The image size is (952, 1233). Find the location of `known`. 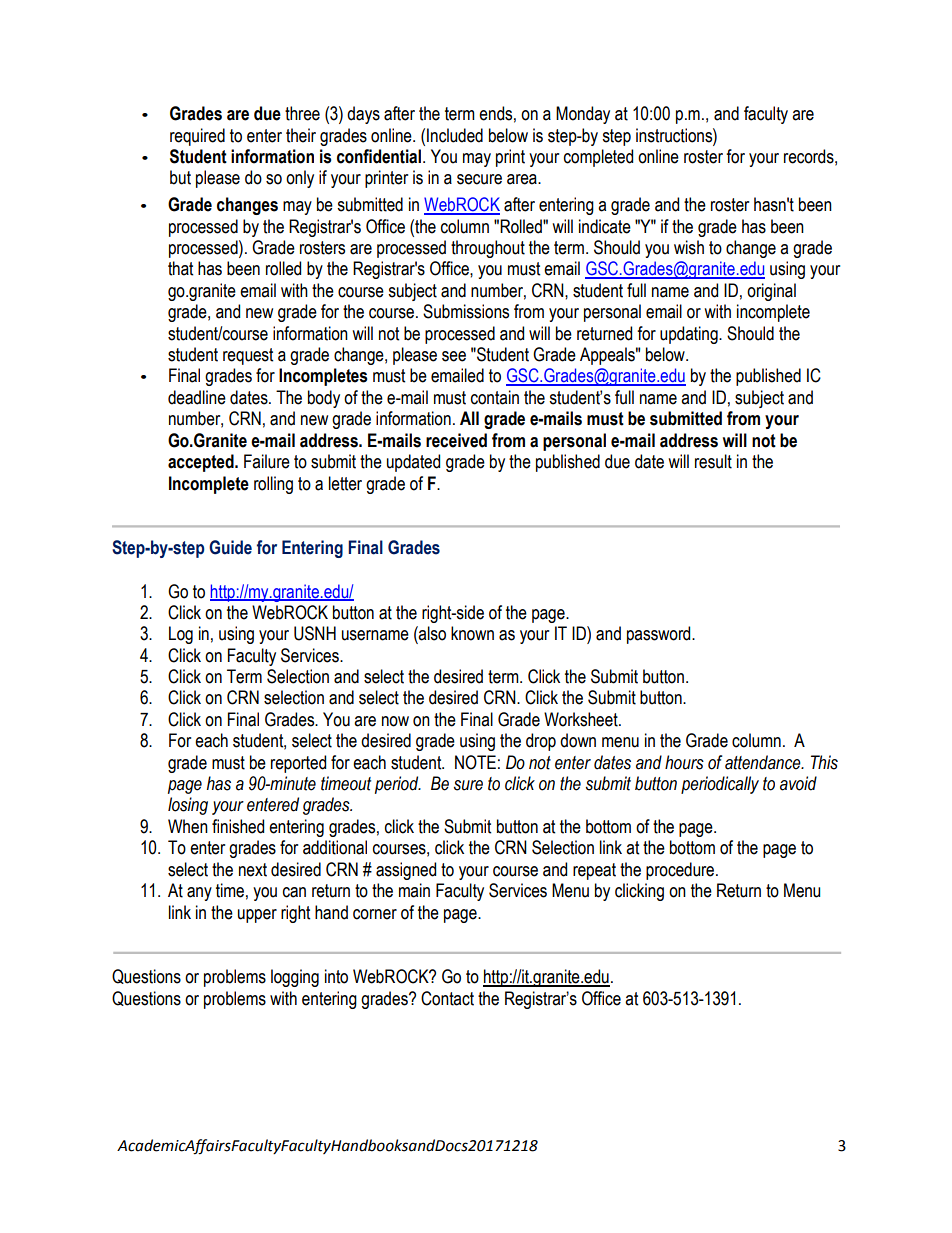

known is located at coordinates (472, 633).
